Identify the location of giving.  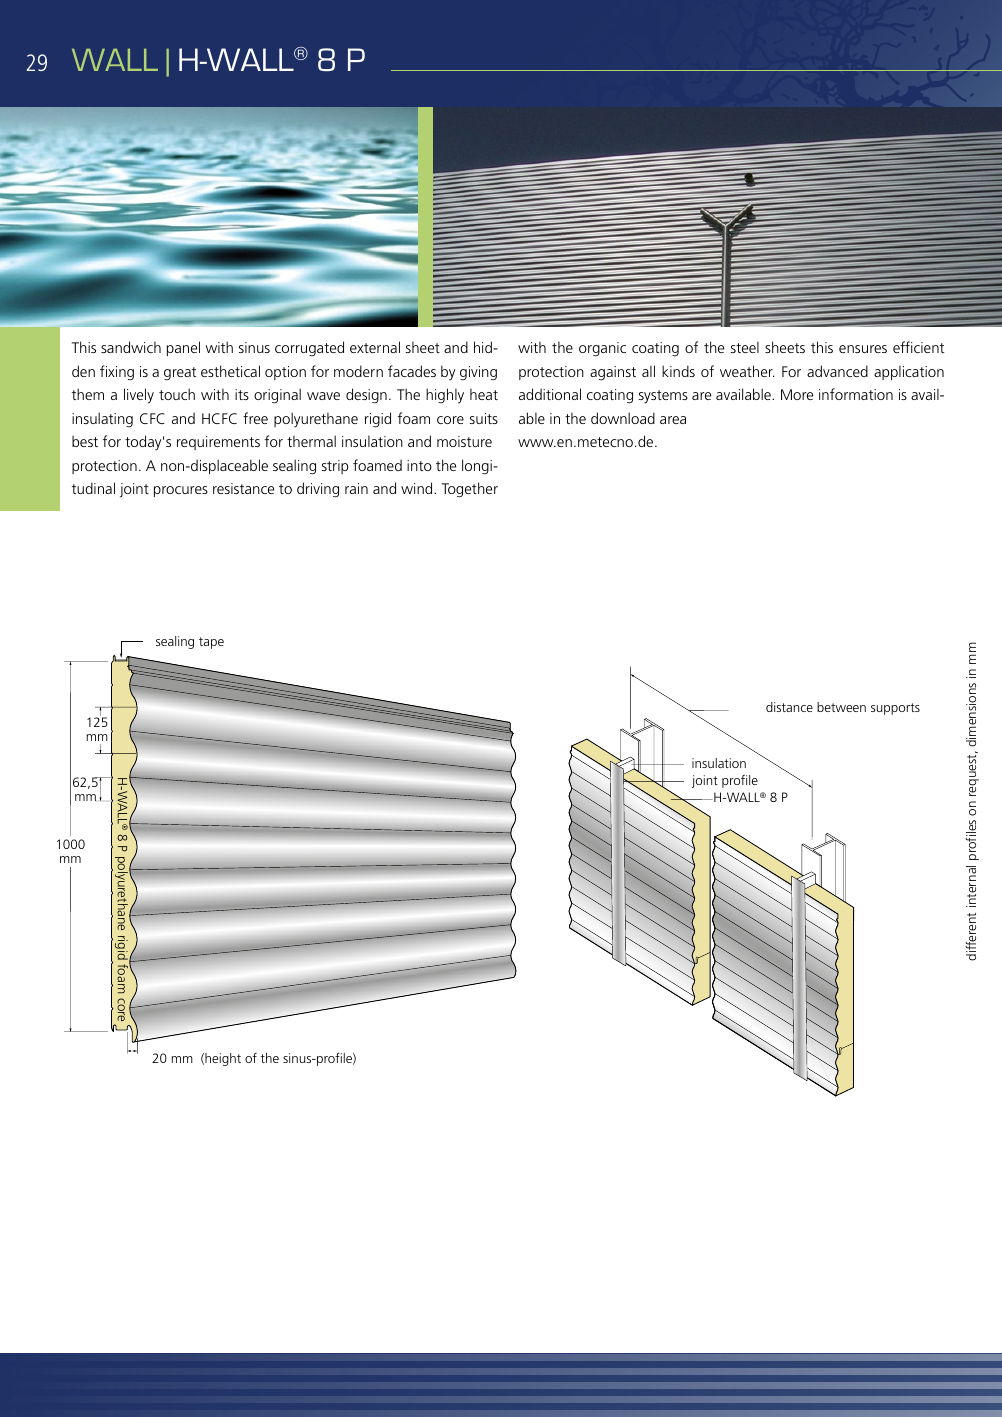
(478, 373).
